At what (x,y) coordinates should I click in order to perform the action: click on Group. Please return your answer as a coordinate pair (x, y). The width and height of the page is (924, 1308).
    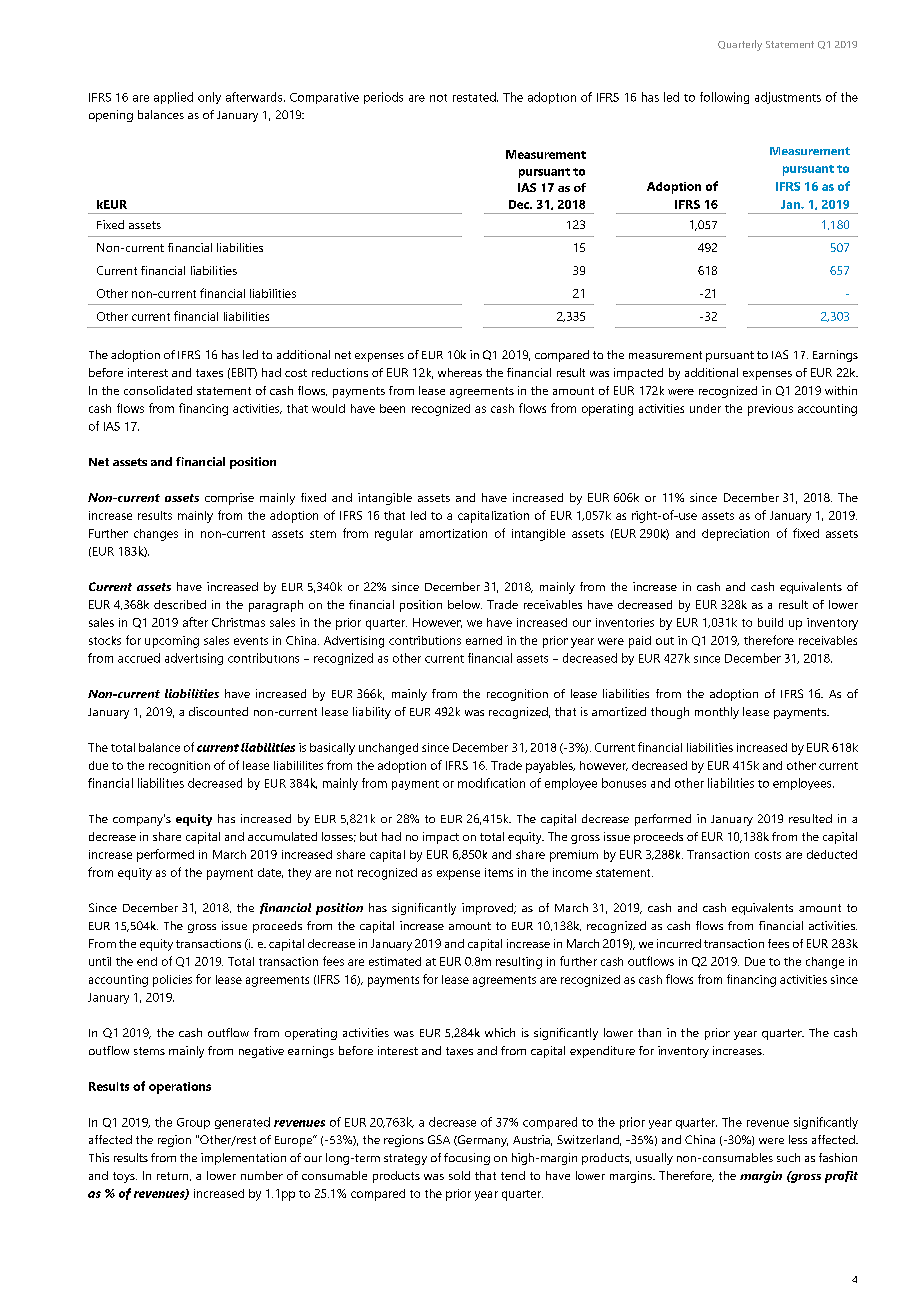
    Looking at the image, I should click on (193, 1123).
